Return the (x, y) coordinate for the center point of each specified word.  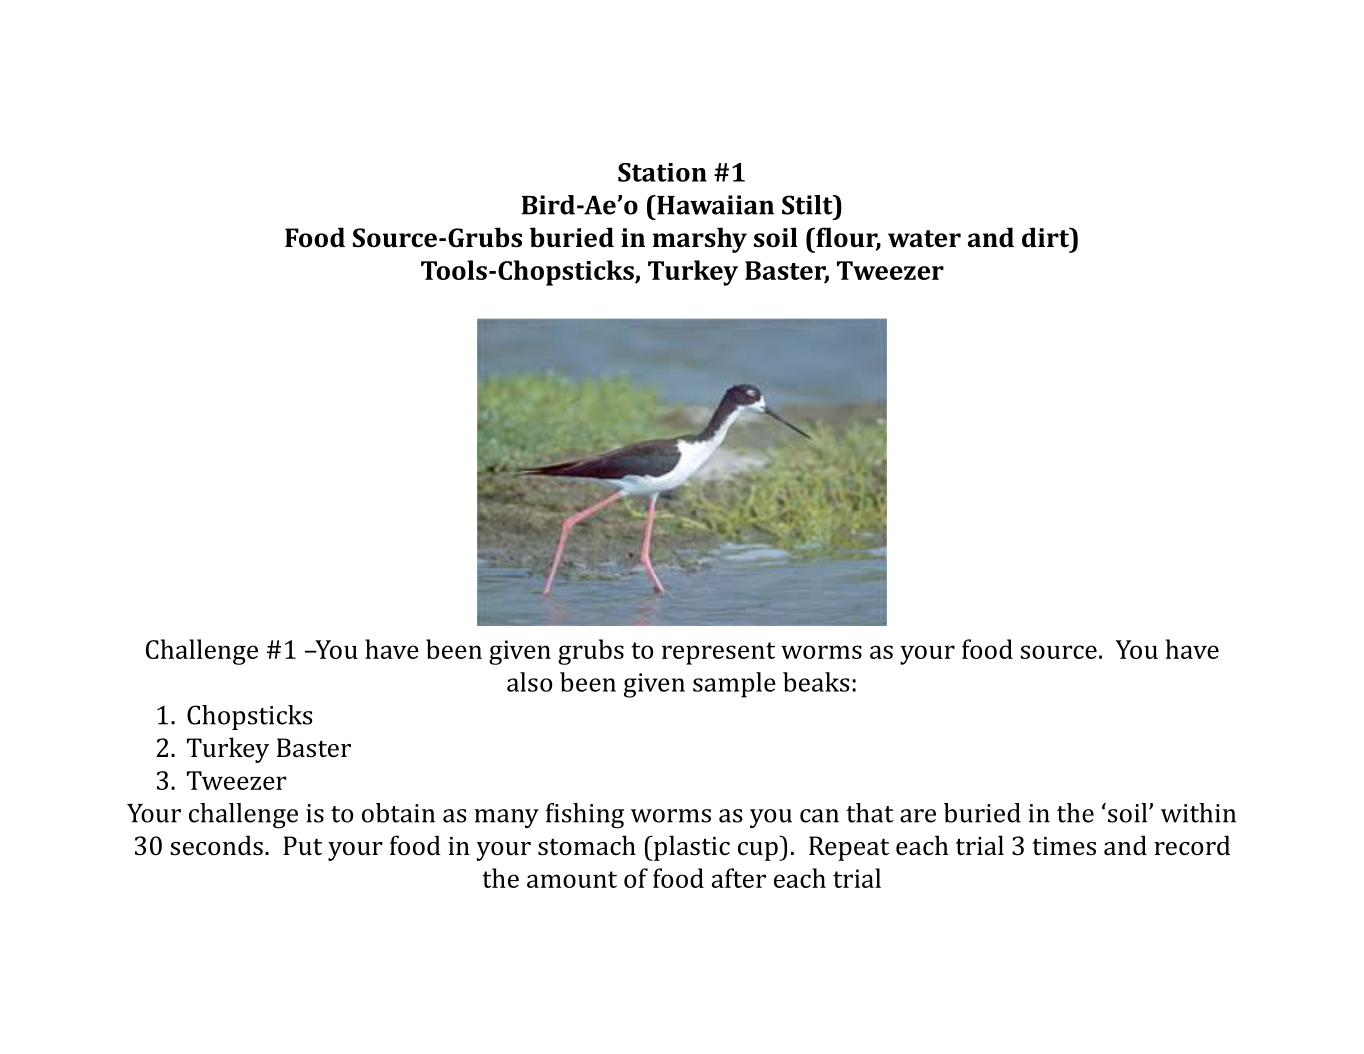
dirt (1047, 237)
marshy (700, 240)
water (924, 239)
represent (718, 653)
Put (302, 846)
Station (662, 172)
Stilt (808, 205)
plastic (691, 848)
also (530, 682)
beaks (816, 682)
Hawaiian (714, 205)
